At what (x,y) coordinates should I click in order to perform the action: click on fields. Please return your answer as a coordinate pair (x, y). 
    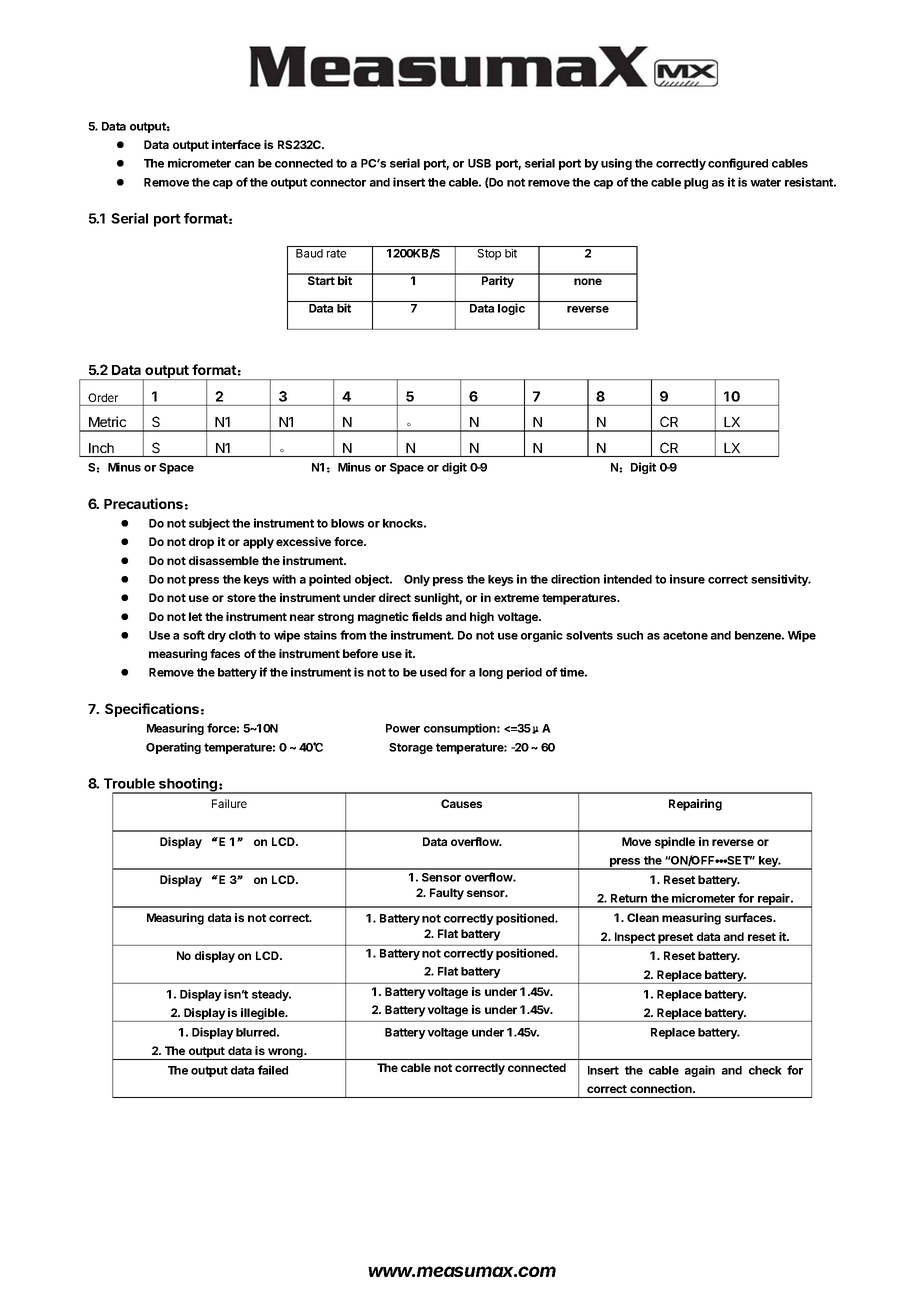
    Looking at the image, I should click on (427, 616).
